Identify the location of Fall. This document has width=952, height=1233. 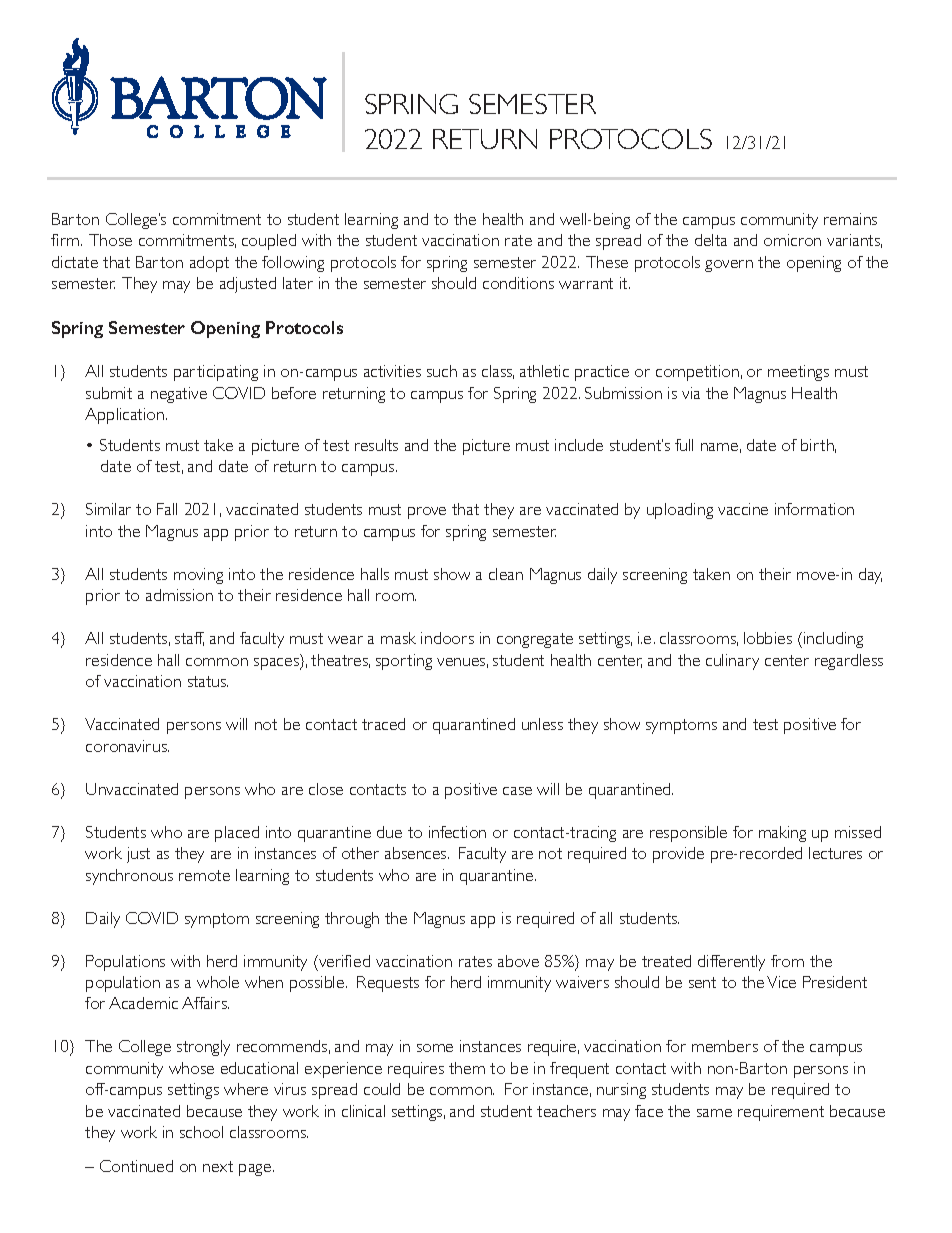
(167, 509).
